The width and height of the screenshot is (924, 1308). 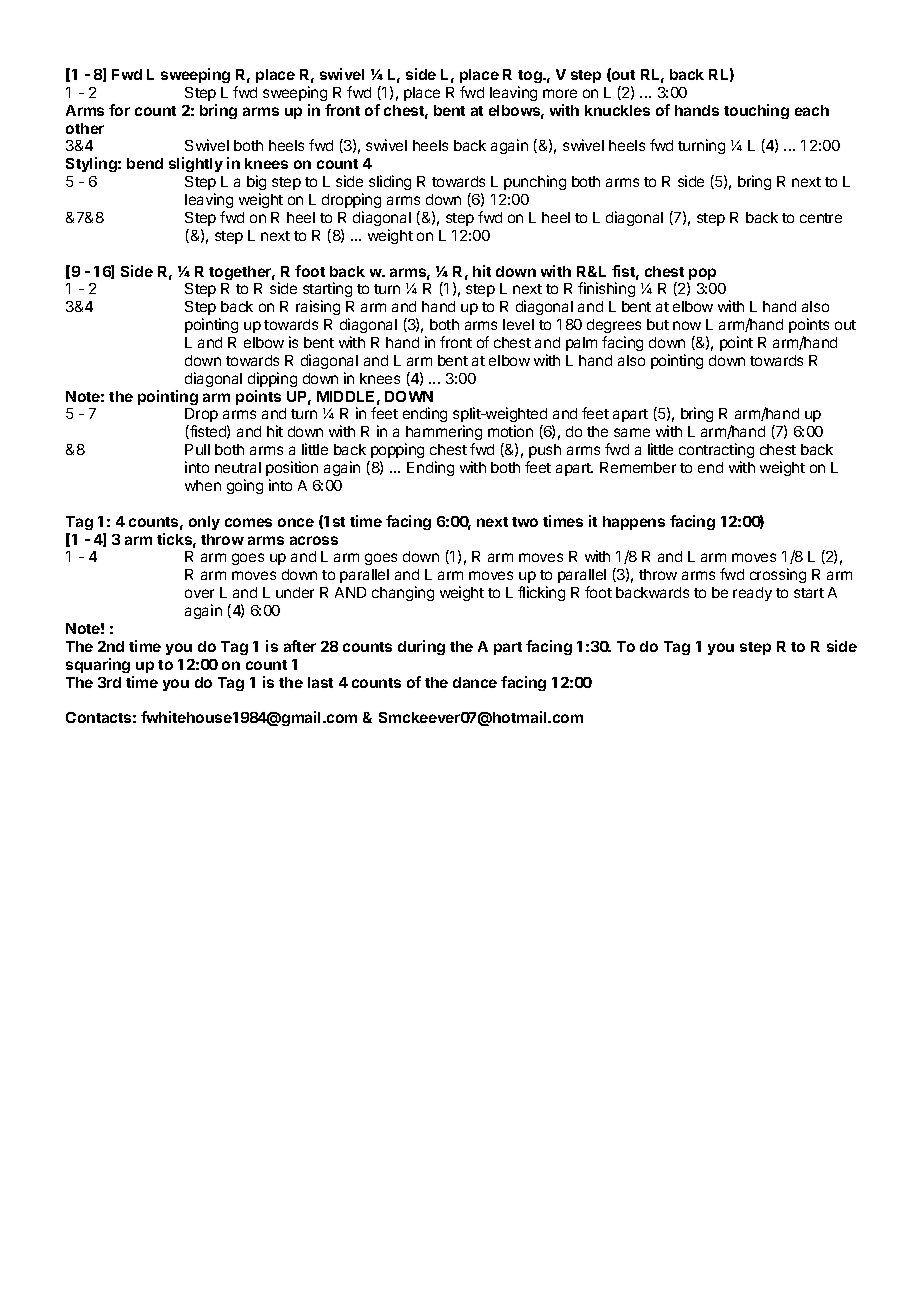 What do you see at coordinates (756, 111) in the screenshot?
I see `touching` at bounding box center [756, 111].
